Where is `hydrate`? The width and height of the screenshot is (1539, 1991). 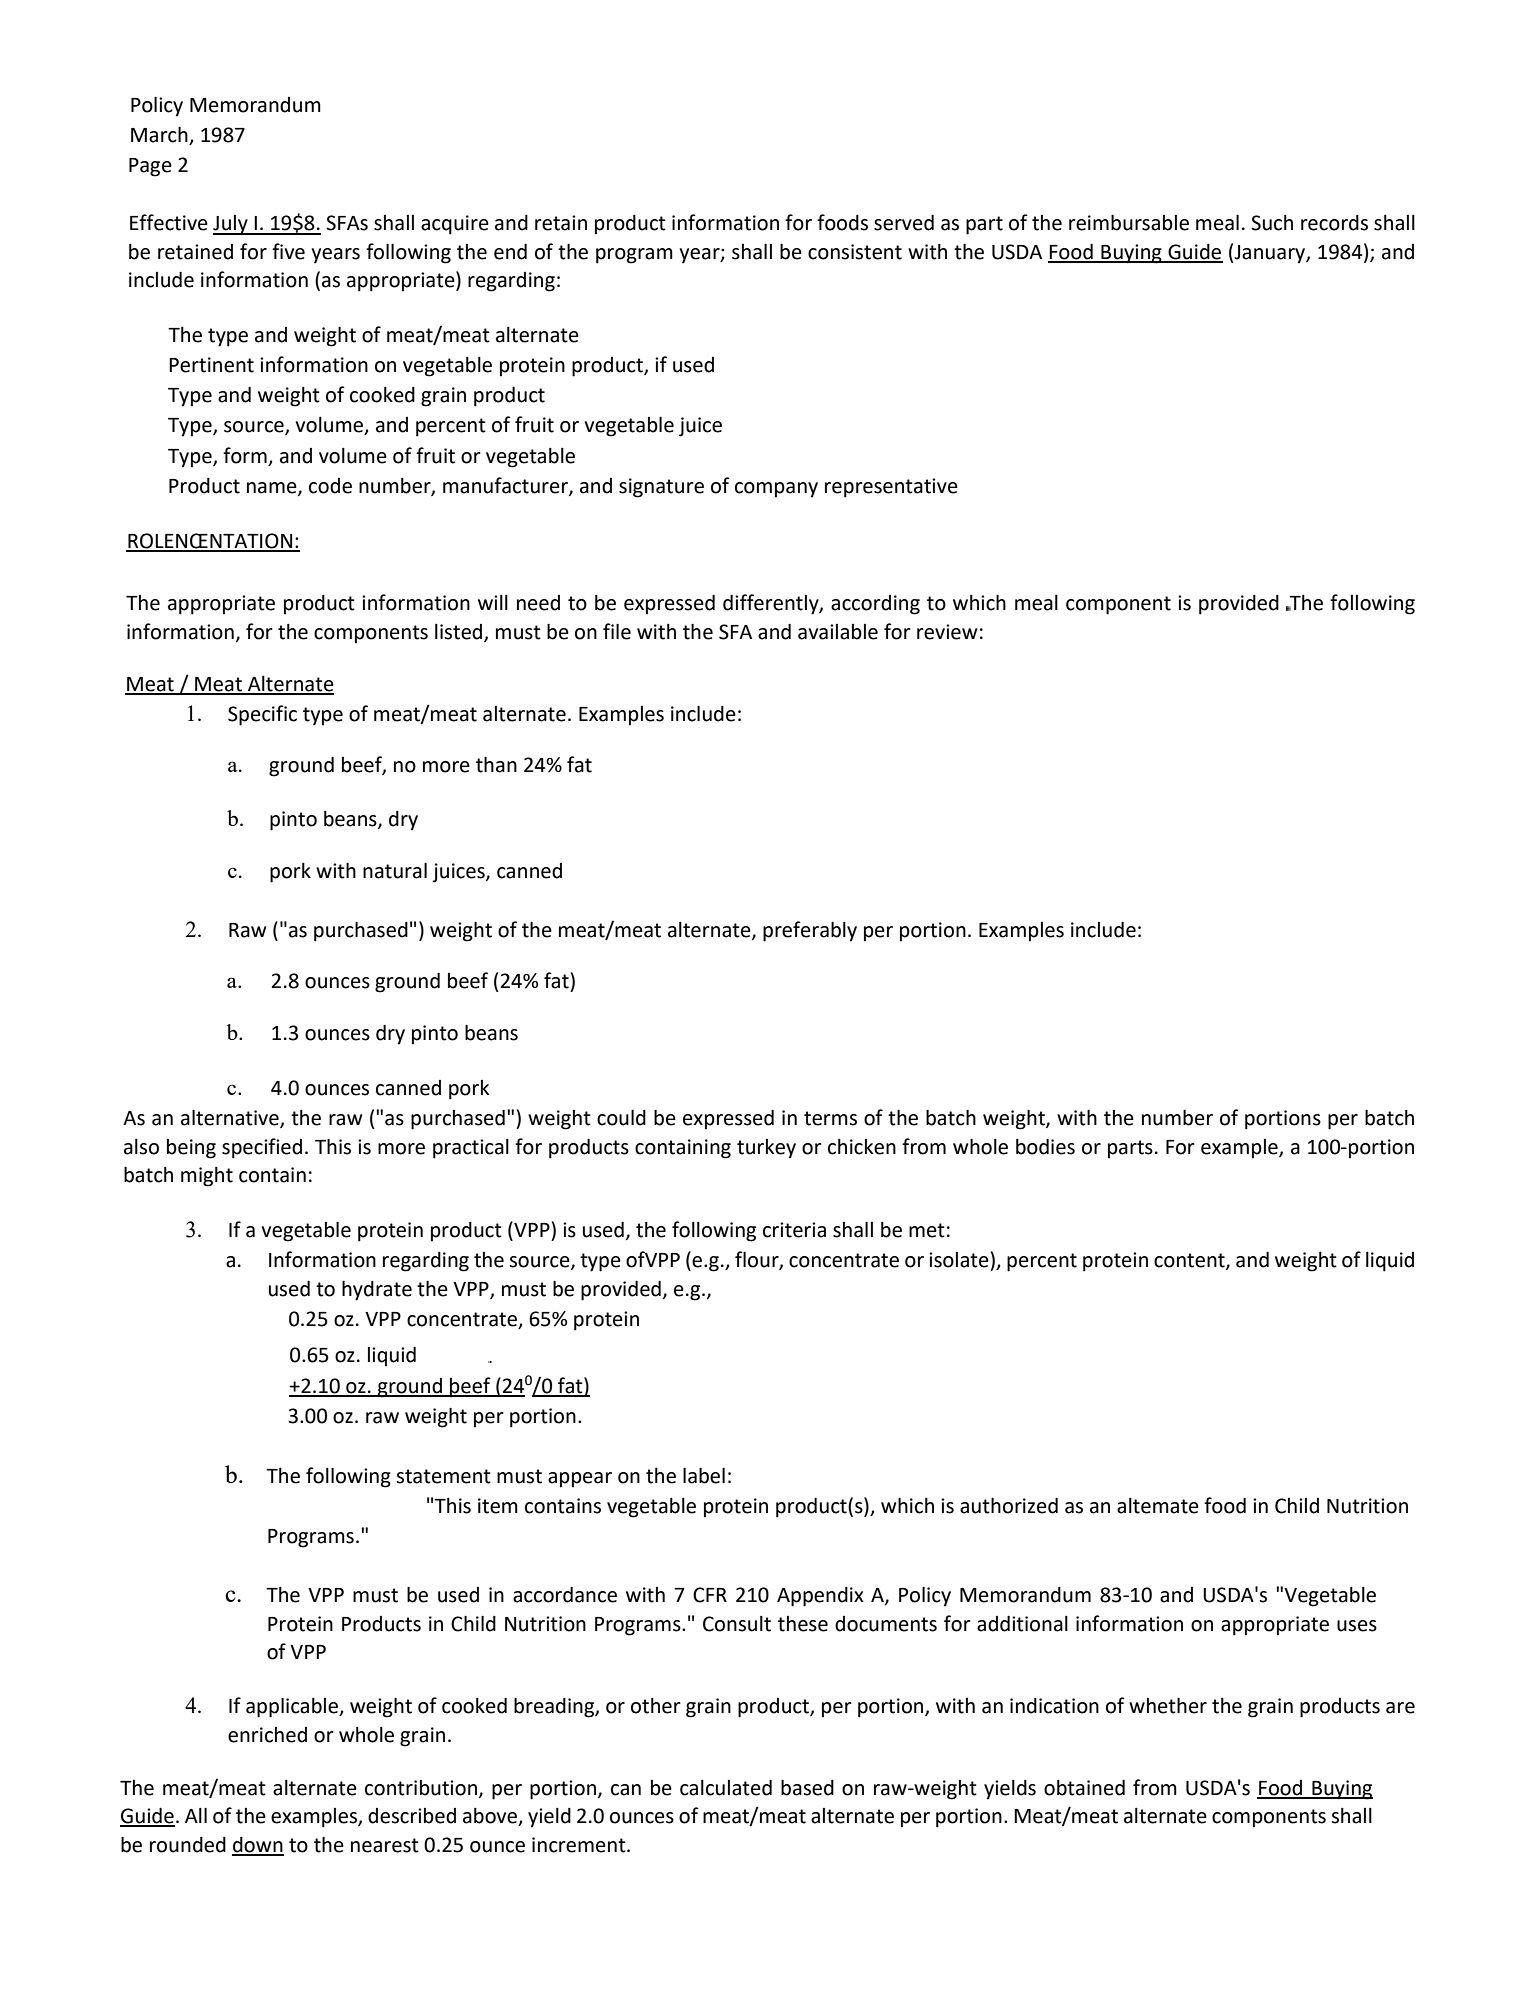 hydrate is located at coordinates (377, 1290).
